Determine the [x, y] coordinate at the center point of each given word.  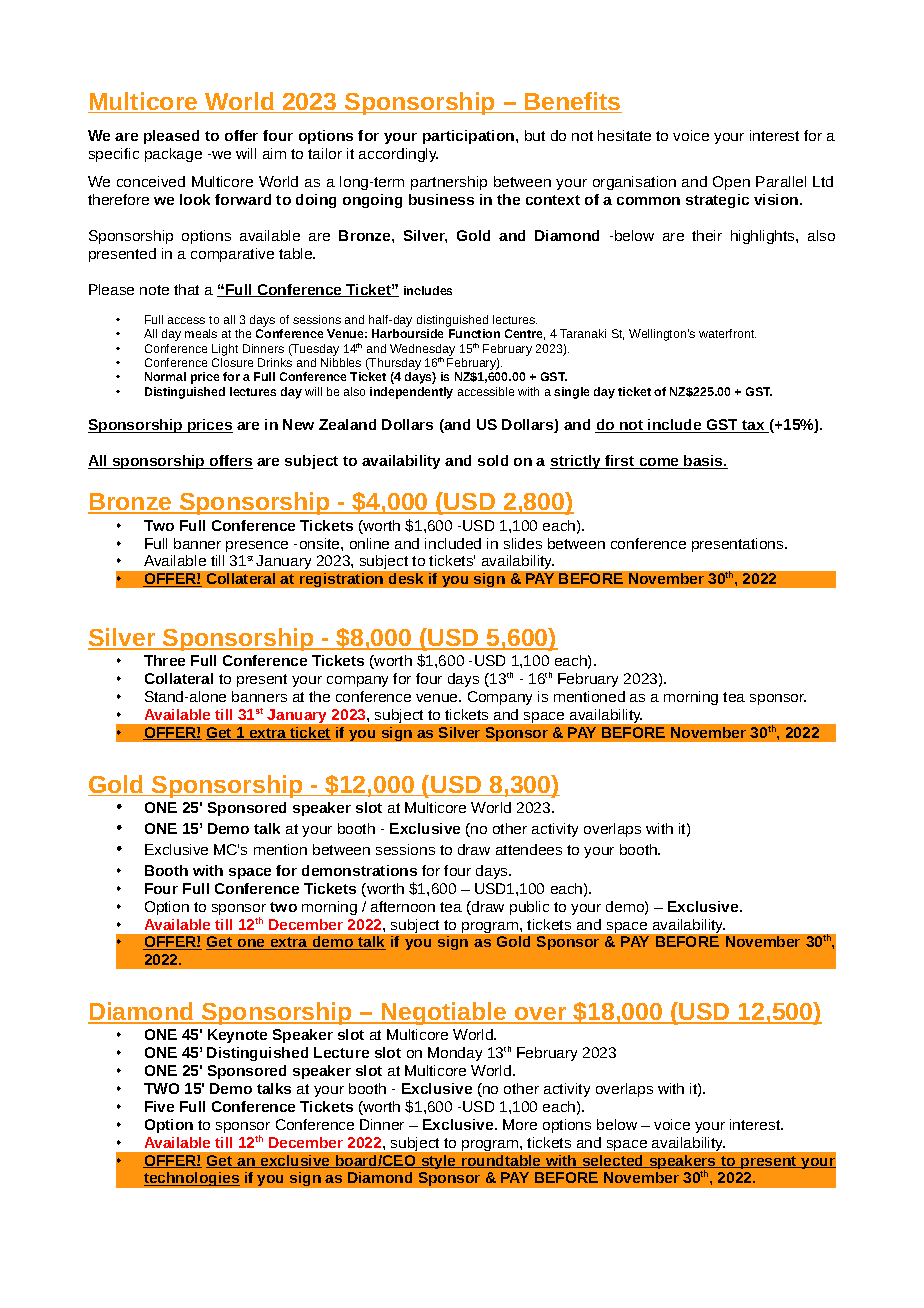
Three [164, 660]
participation [470, 137]
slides [523, 543]
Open [731, 183]
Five [159, 1106]
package [173, 155]
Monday [455, 1054]
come [659, 463]
